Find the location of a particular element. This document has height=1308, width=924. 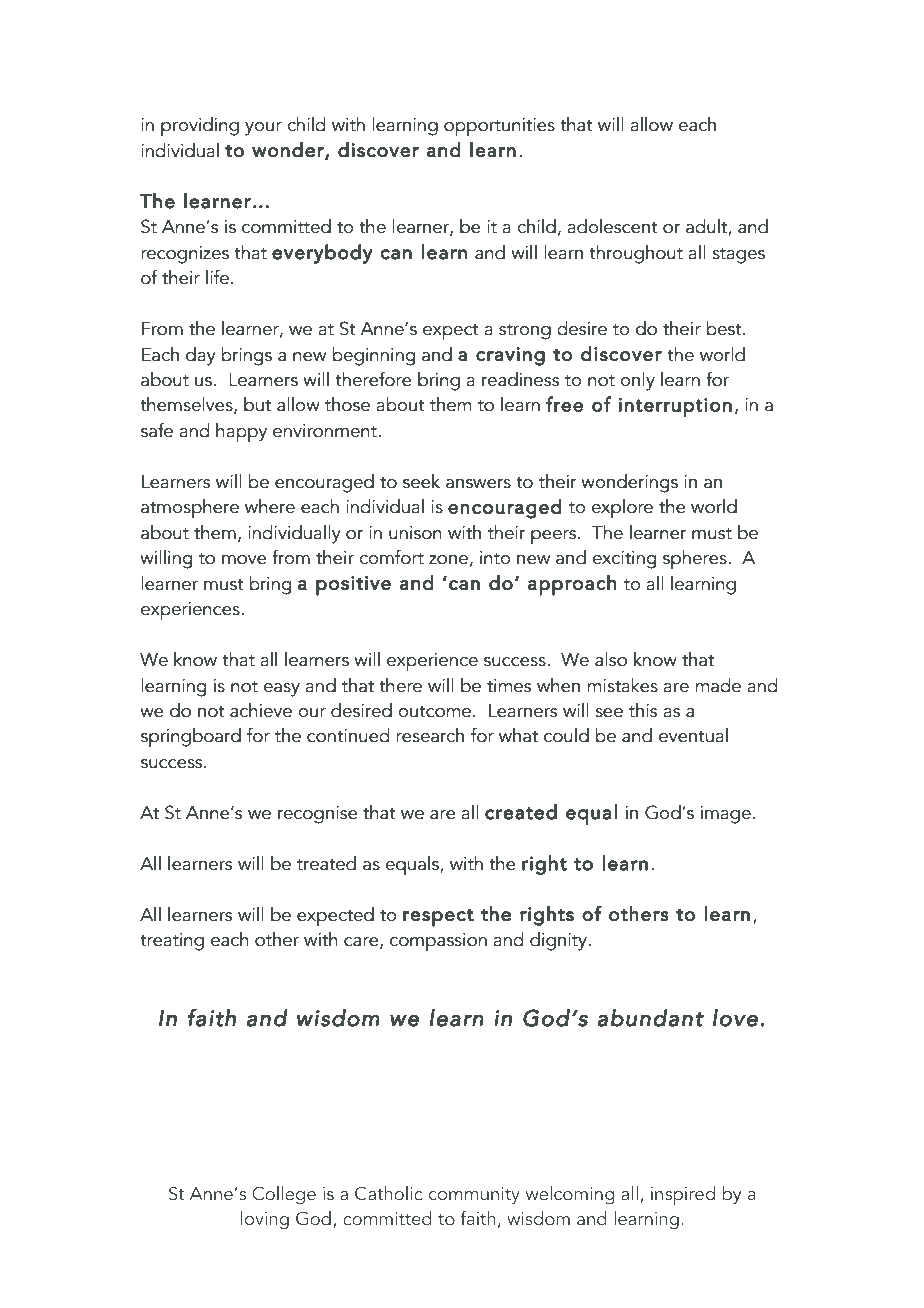

community is located at coordinates (474, 1196).
